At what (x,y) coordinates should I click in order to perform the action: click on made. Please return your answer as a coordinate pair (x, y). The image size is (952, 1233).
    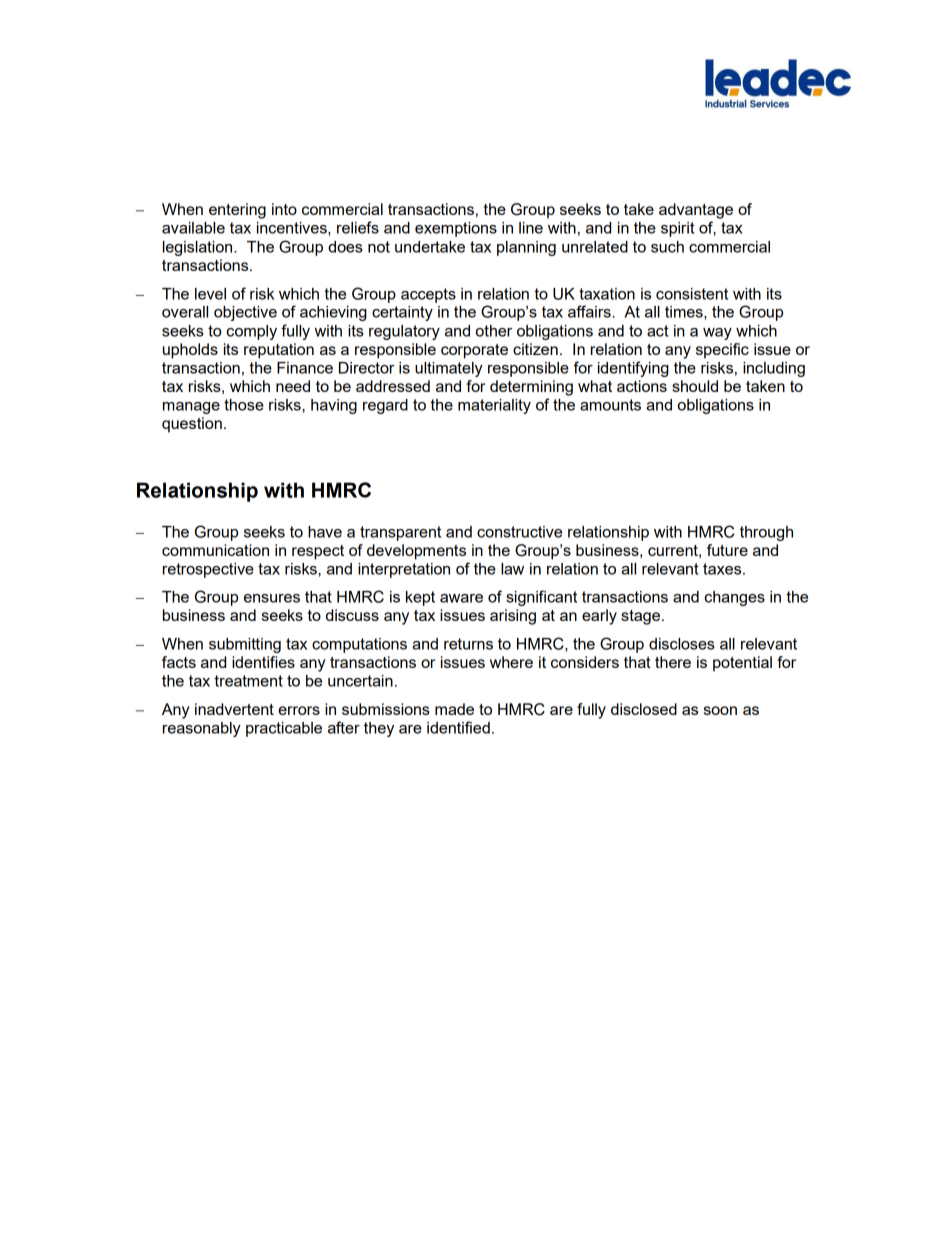
    Looking at the image, I should click on (454, 709).
